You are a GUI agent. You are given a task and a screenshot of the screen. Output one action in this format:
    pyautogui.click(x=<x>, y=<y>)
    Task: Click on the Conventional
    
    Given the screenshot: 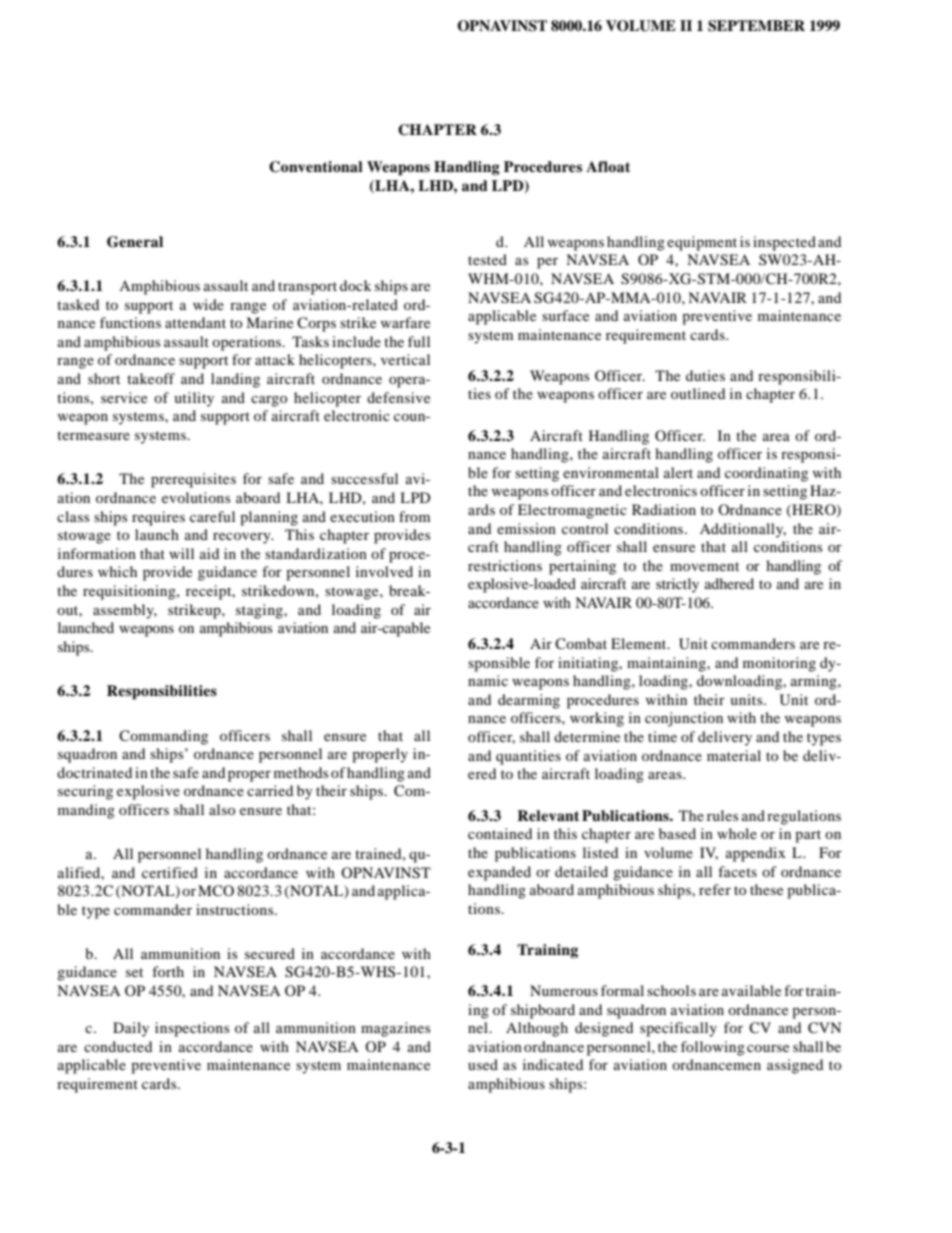 What is the action you would take?
    pyautogui.click(x=316, y=167)
